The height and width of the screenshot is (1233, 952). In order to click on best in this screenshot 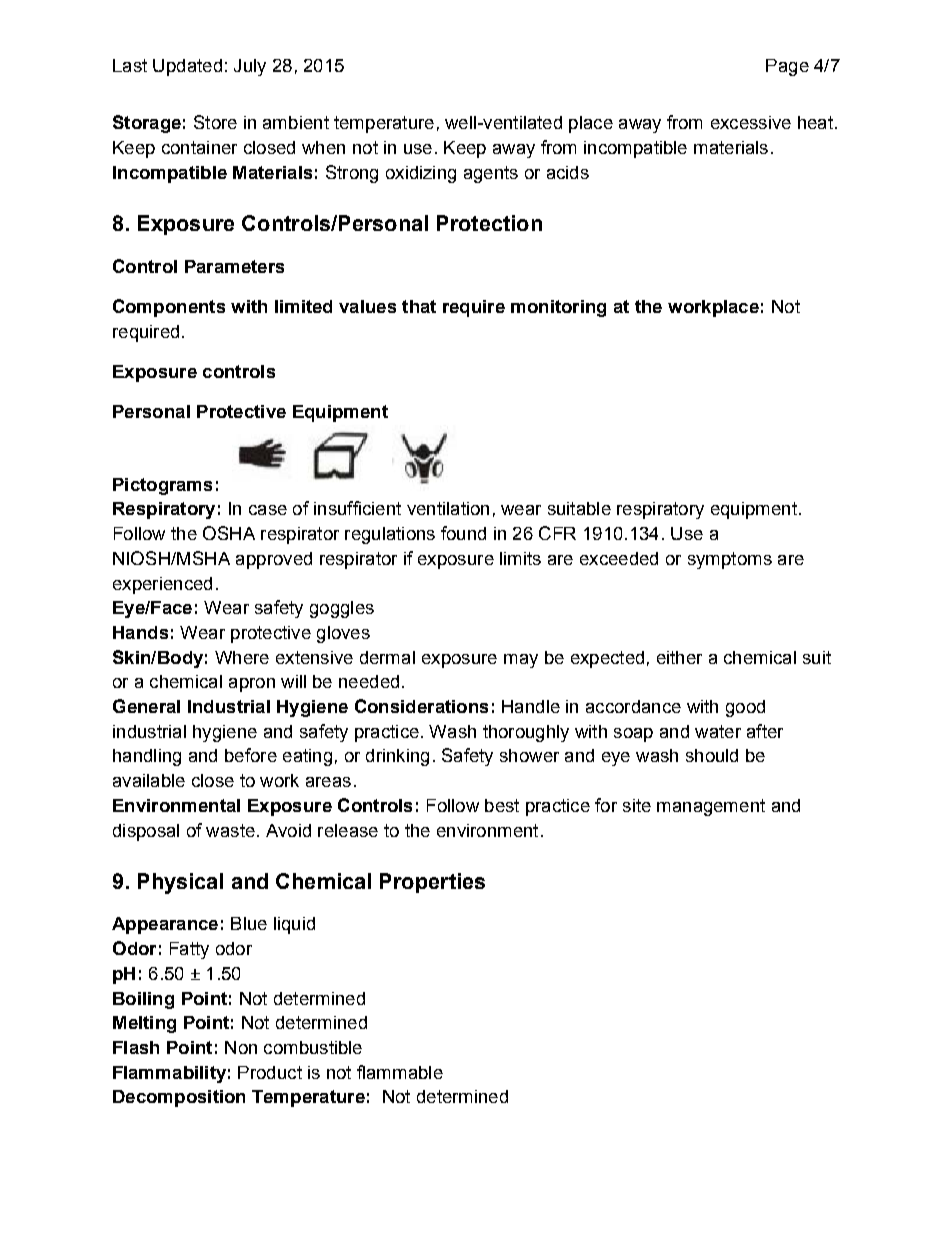, I will do `click(502, 805)`.
